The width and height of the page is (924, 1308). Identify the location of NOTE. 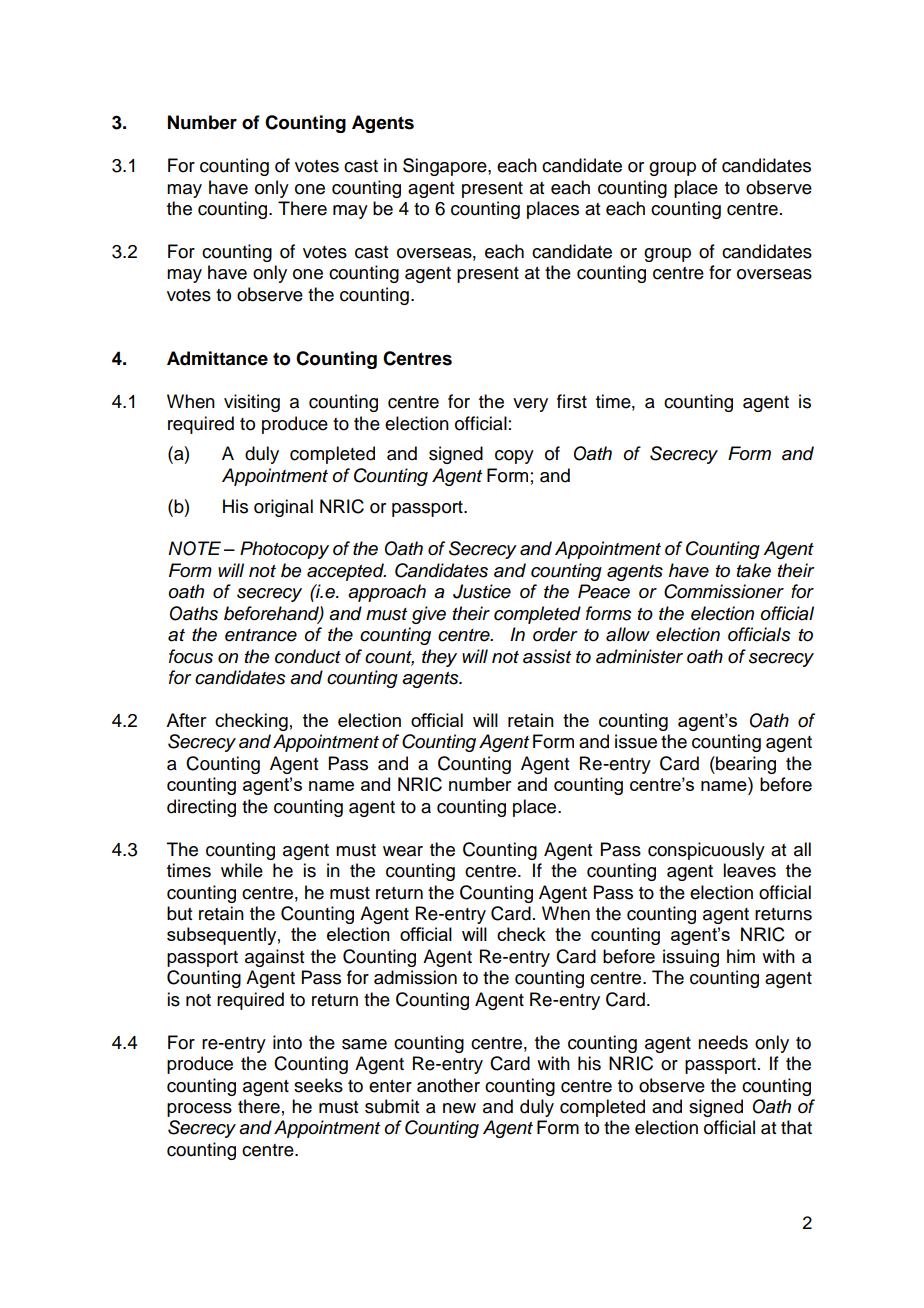
(194, 548).
